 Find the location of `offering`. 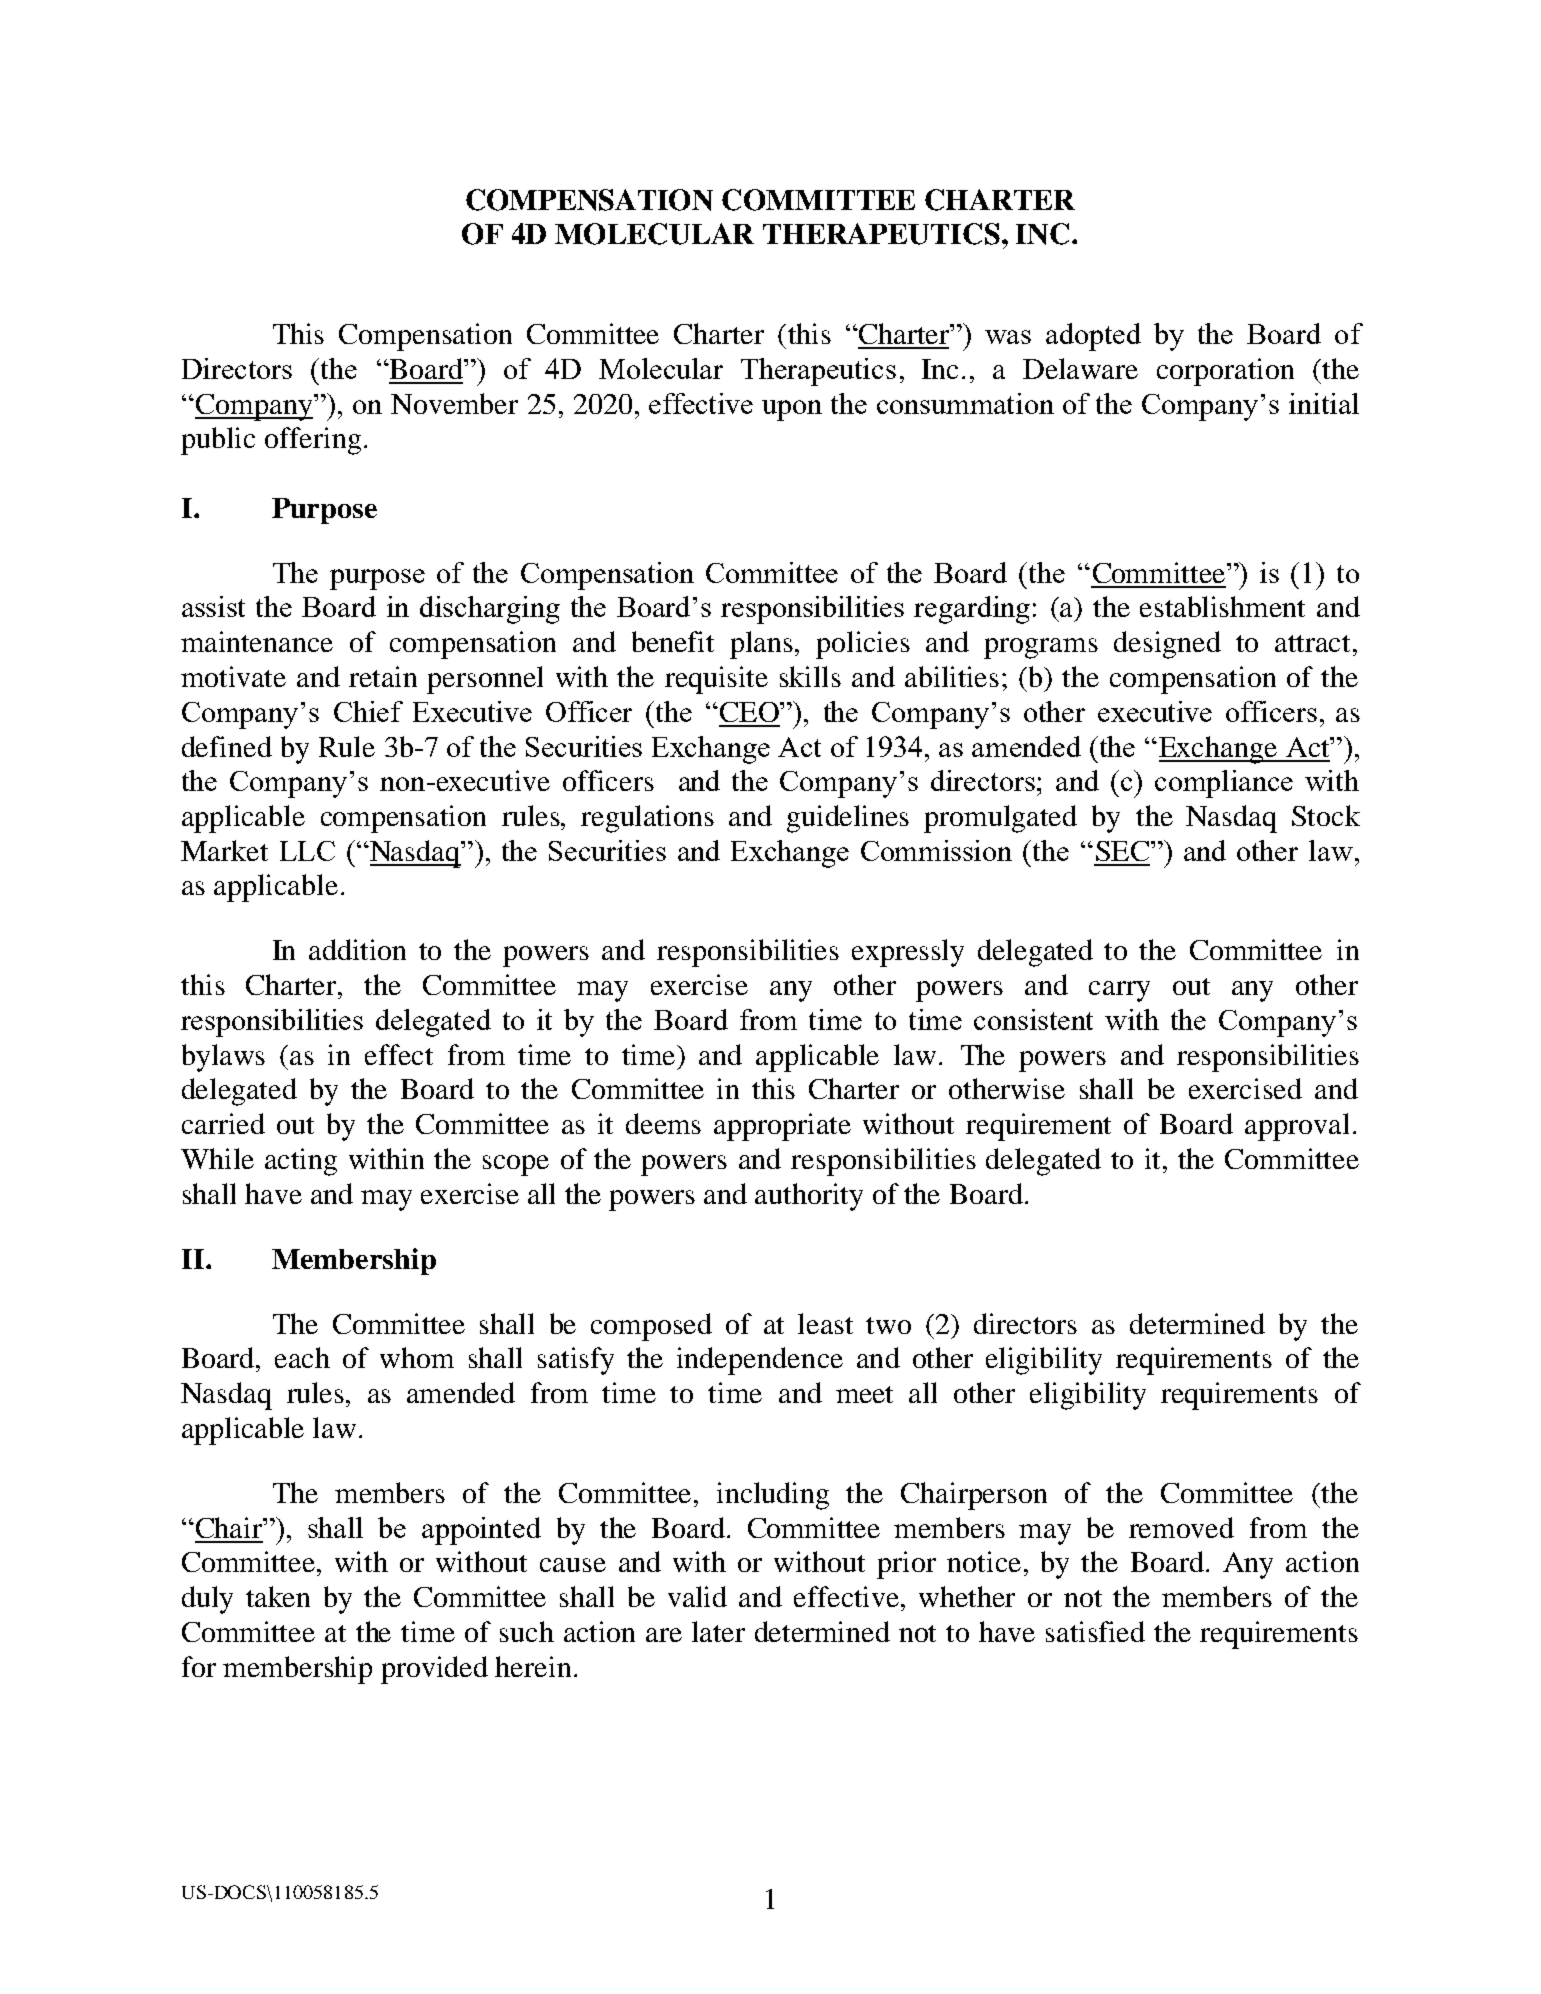

offering is located at coordinates (313, 441).
